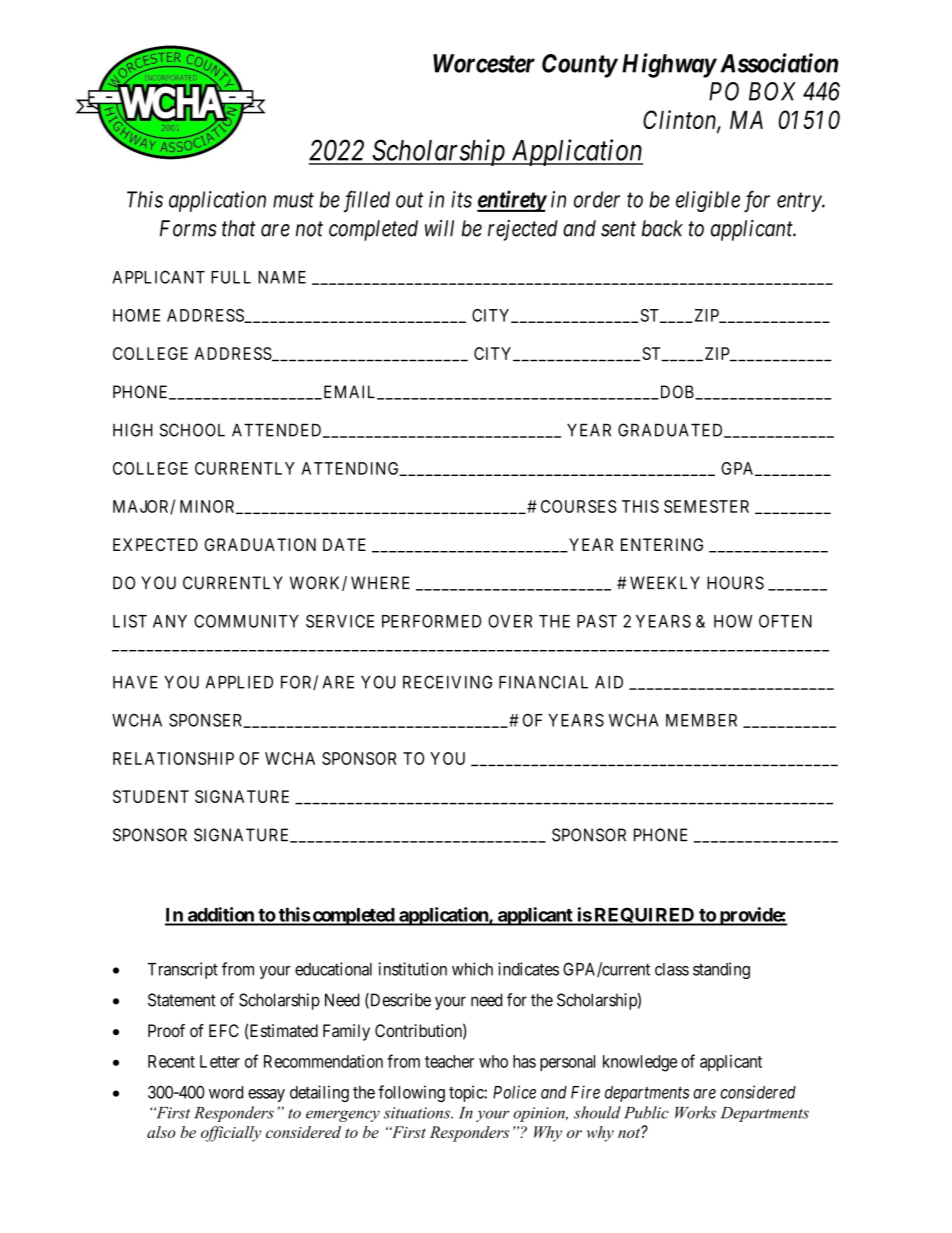 This image has height=1233, width=952. Describe the element at coordinates (472, 969) in the image. I see `which` at that location.
